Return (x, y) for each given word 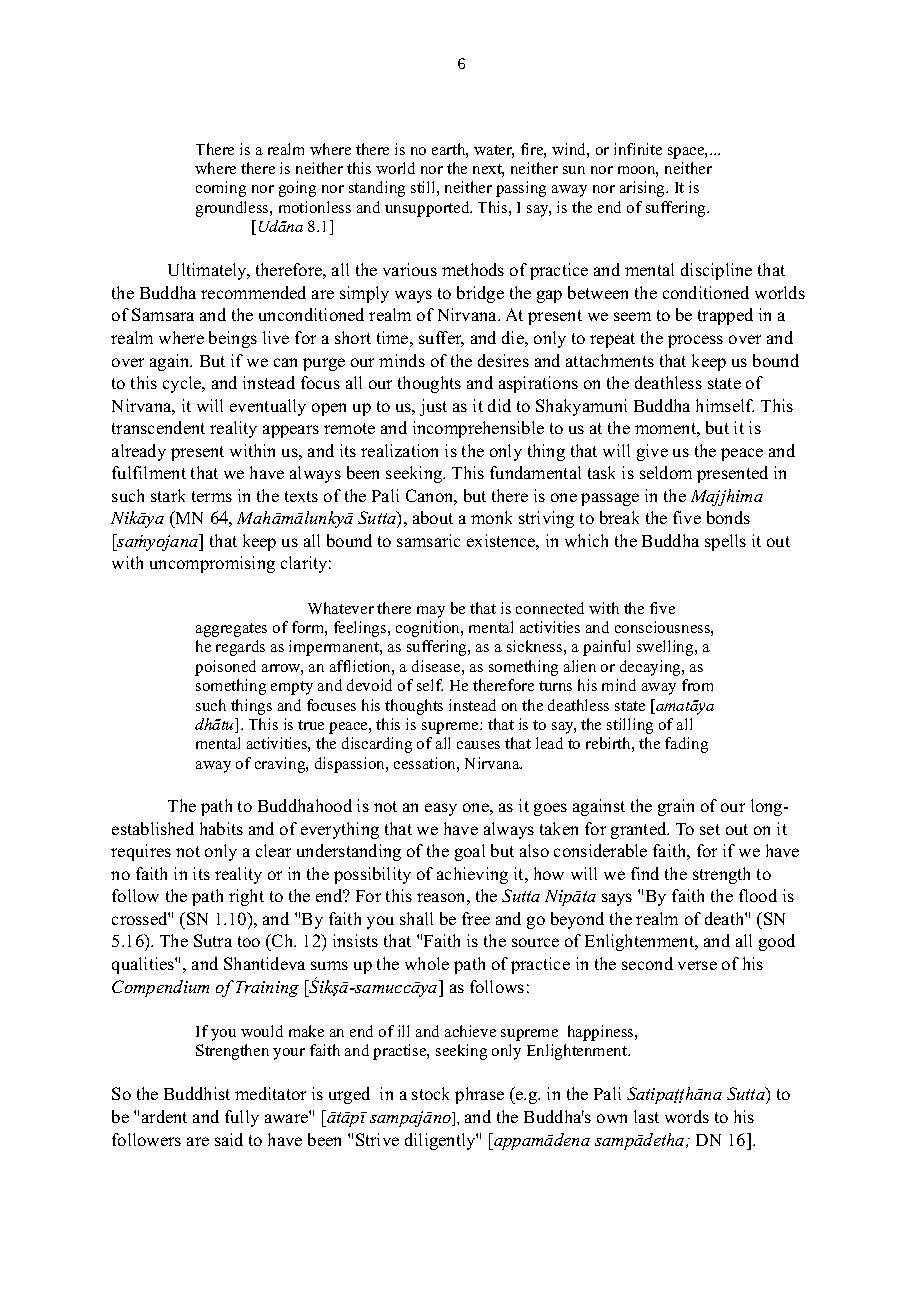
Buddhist (197, 1093)
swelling (666, 648)
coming (221, 189)
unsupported (428, 209)
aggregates (231, 630)
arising (644, 189)
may (431, 612)
